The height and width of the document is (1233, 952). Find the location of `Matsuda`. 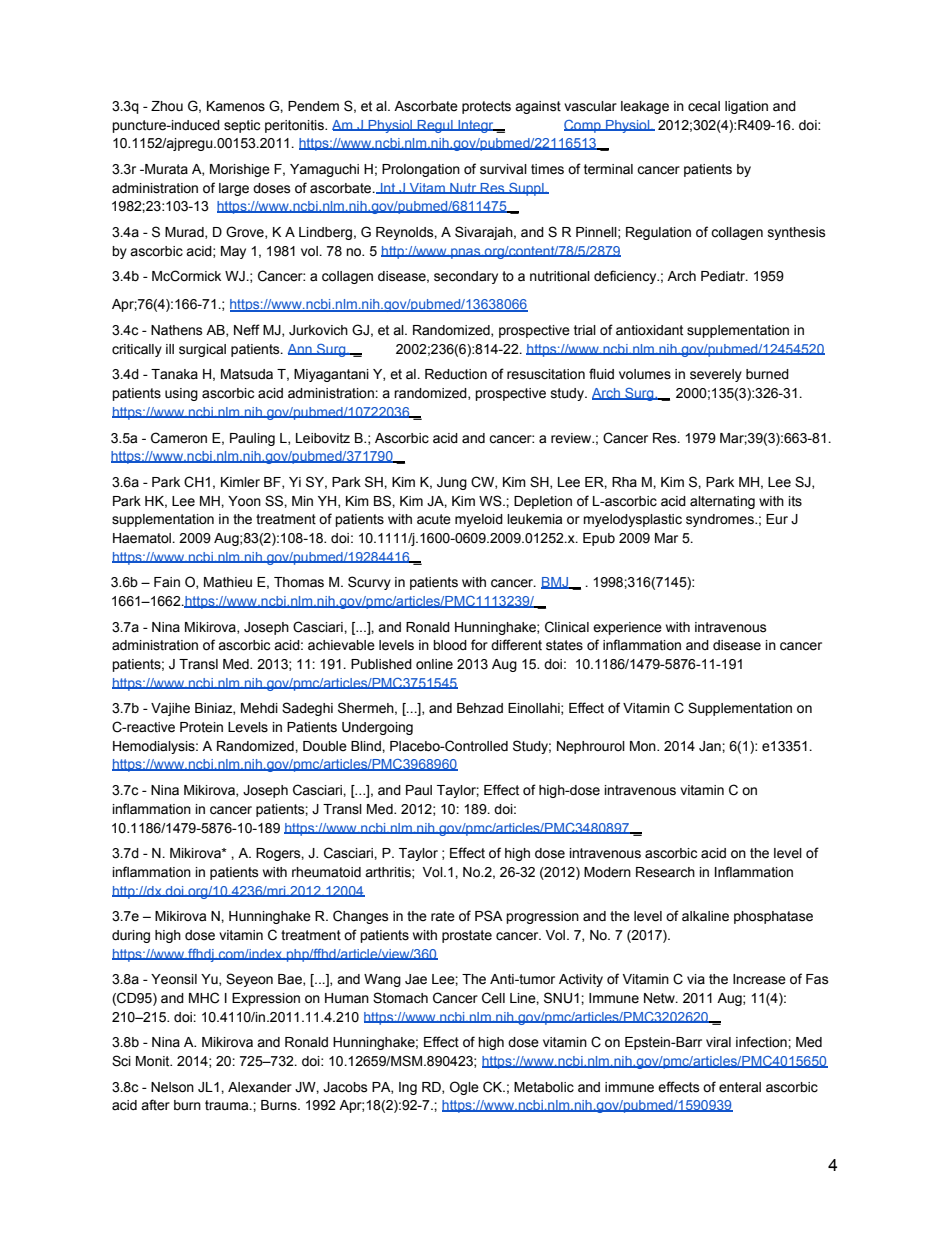

Matsuda is located at coordinates (247, 374).
